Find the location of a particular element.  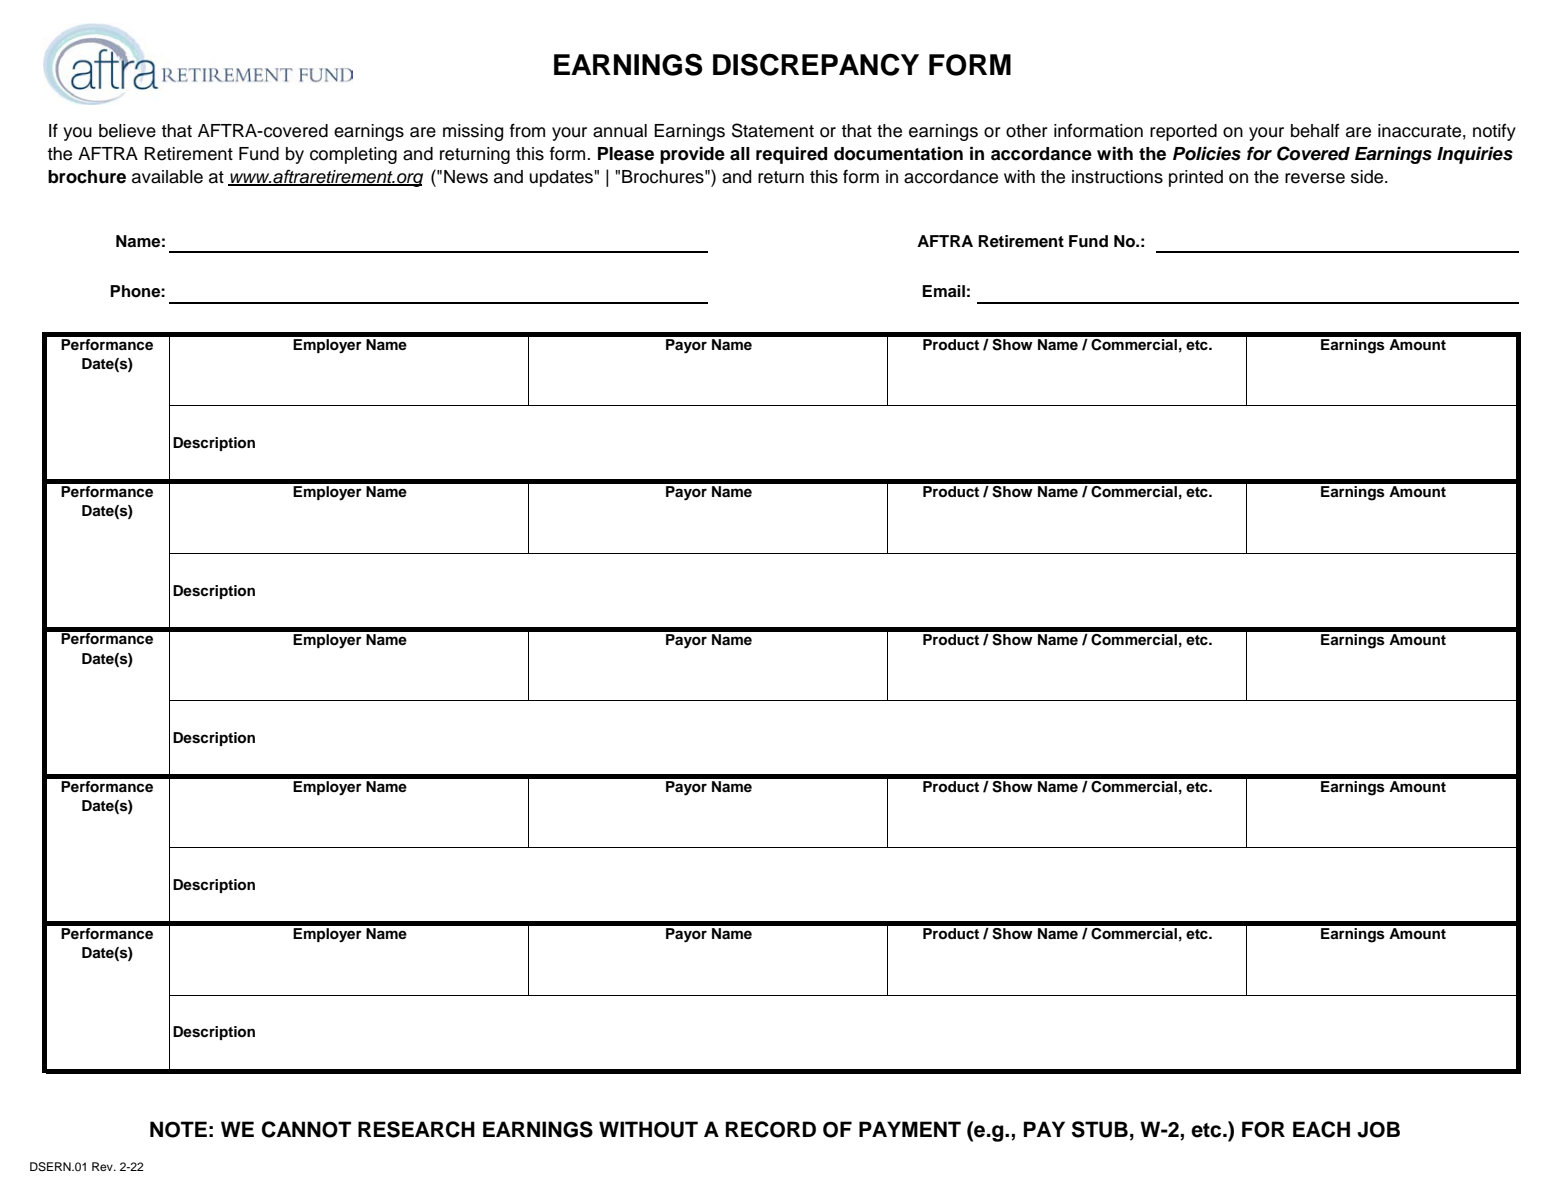

completing is located at coordinates (353, 155).
